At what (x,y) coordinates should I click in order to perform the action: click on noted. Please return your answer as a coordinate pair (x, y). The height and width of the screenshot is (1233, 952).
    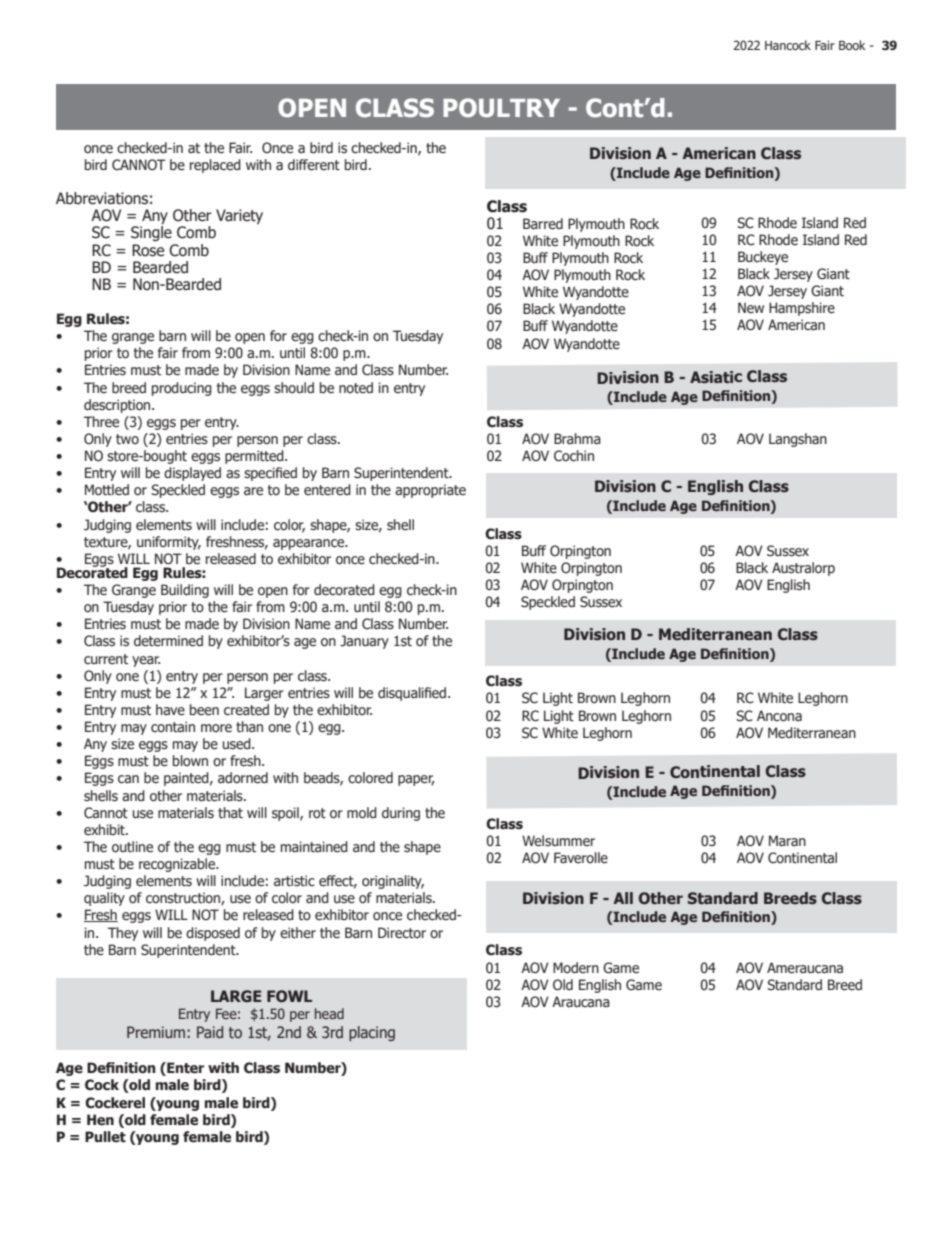
    Looking at the image, I should click on (356, 388).
